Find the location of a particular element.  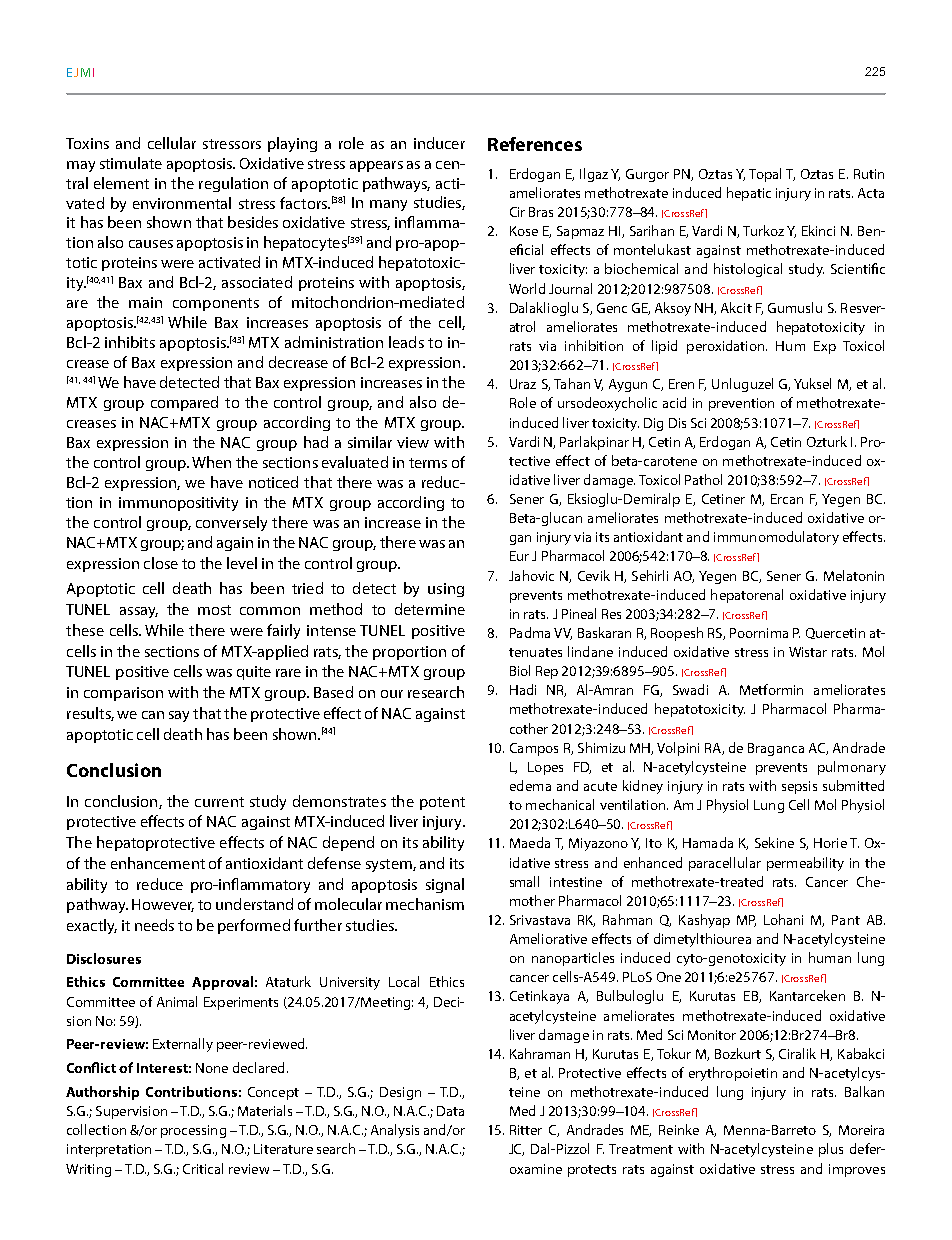

current is located at coordinates (219, 802).
